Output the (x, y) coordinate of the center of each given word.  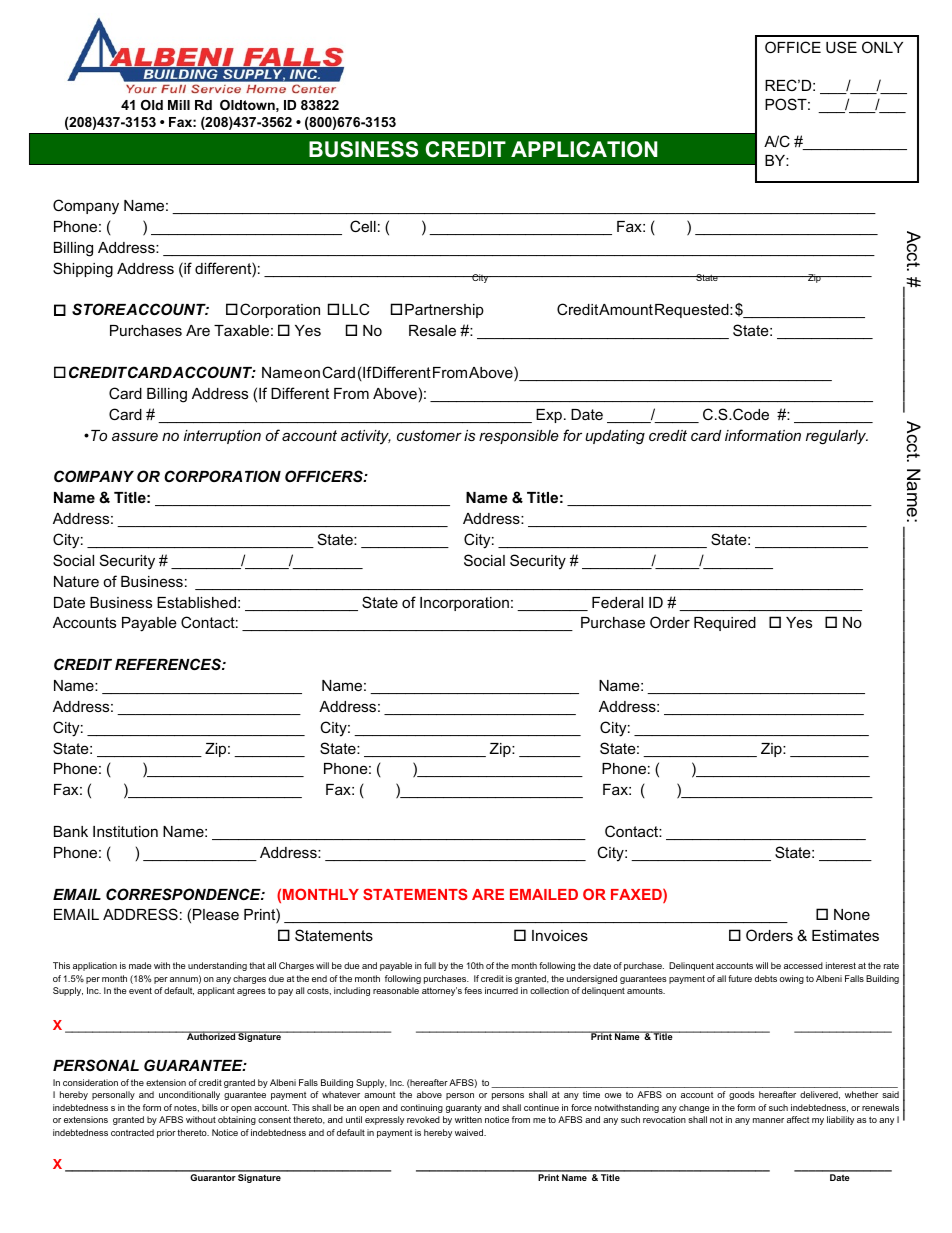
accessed (803, 965)
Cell (363, 226)
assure (135, 436)
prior (166, 1133)
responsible (519, 437)
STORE (99, 309)
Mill (179, 105)
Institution (125, 831)
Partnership (444, 311)
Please (216, 914)
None (852, 914)
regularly (837, 437)
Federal (617, 602)
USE (841, 47)
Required (725, 624)
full (430, 965)
